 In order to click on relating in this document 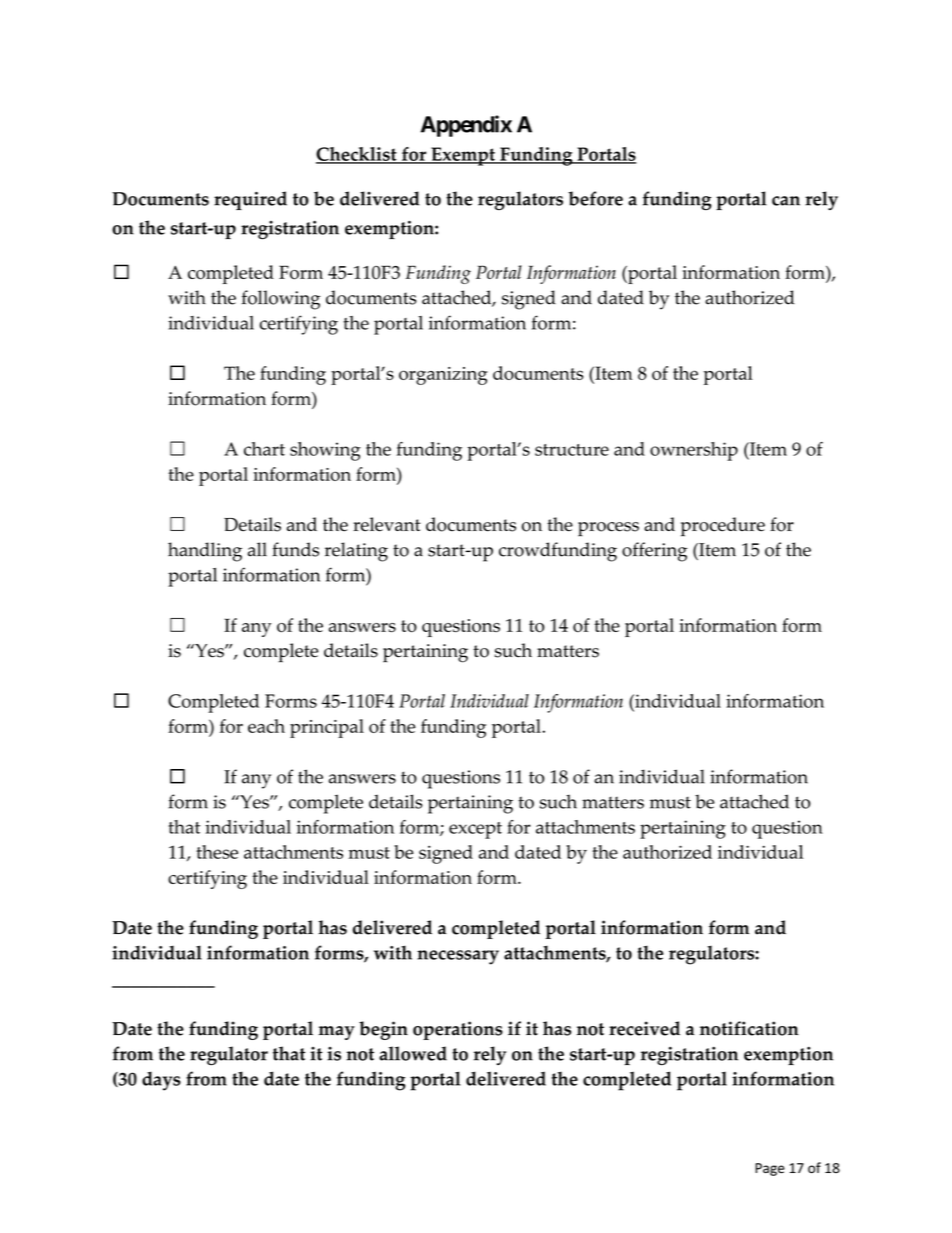, I will do `click(356, 552)`.
